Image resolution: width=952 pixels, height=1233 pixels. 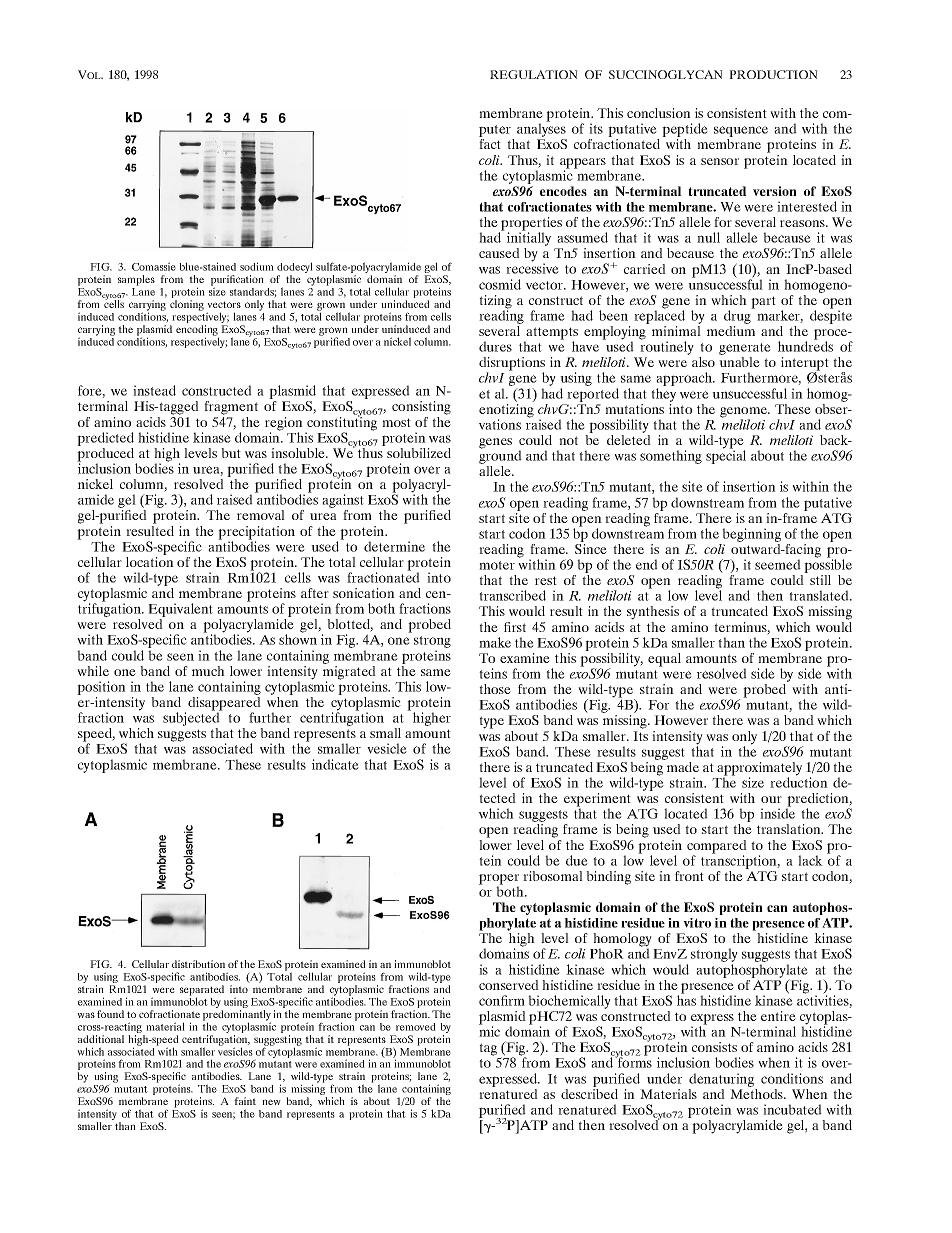 What do you see at coordinates (490, 144) in the screenshot?
I see `fact` at bounding box center [490, 144].
